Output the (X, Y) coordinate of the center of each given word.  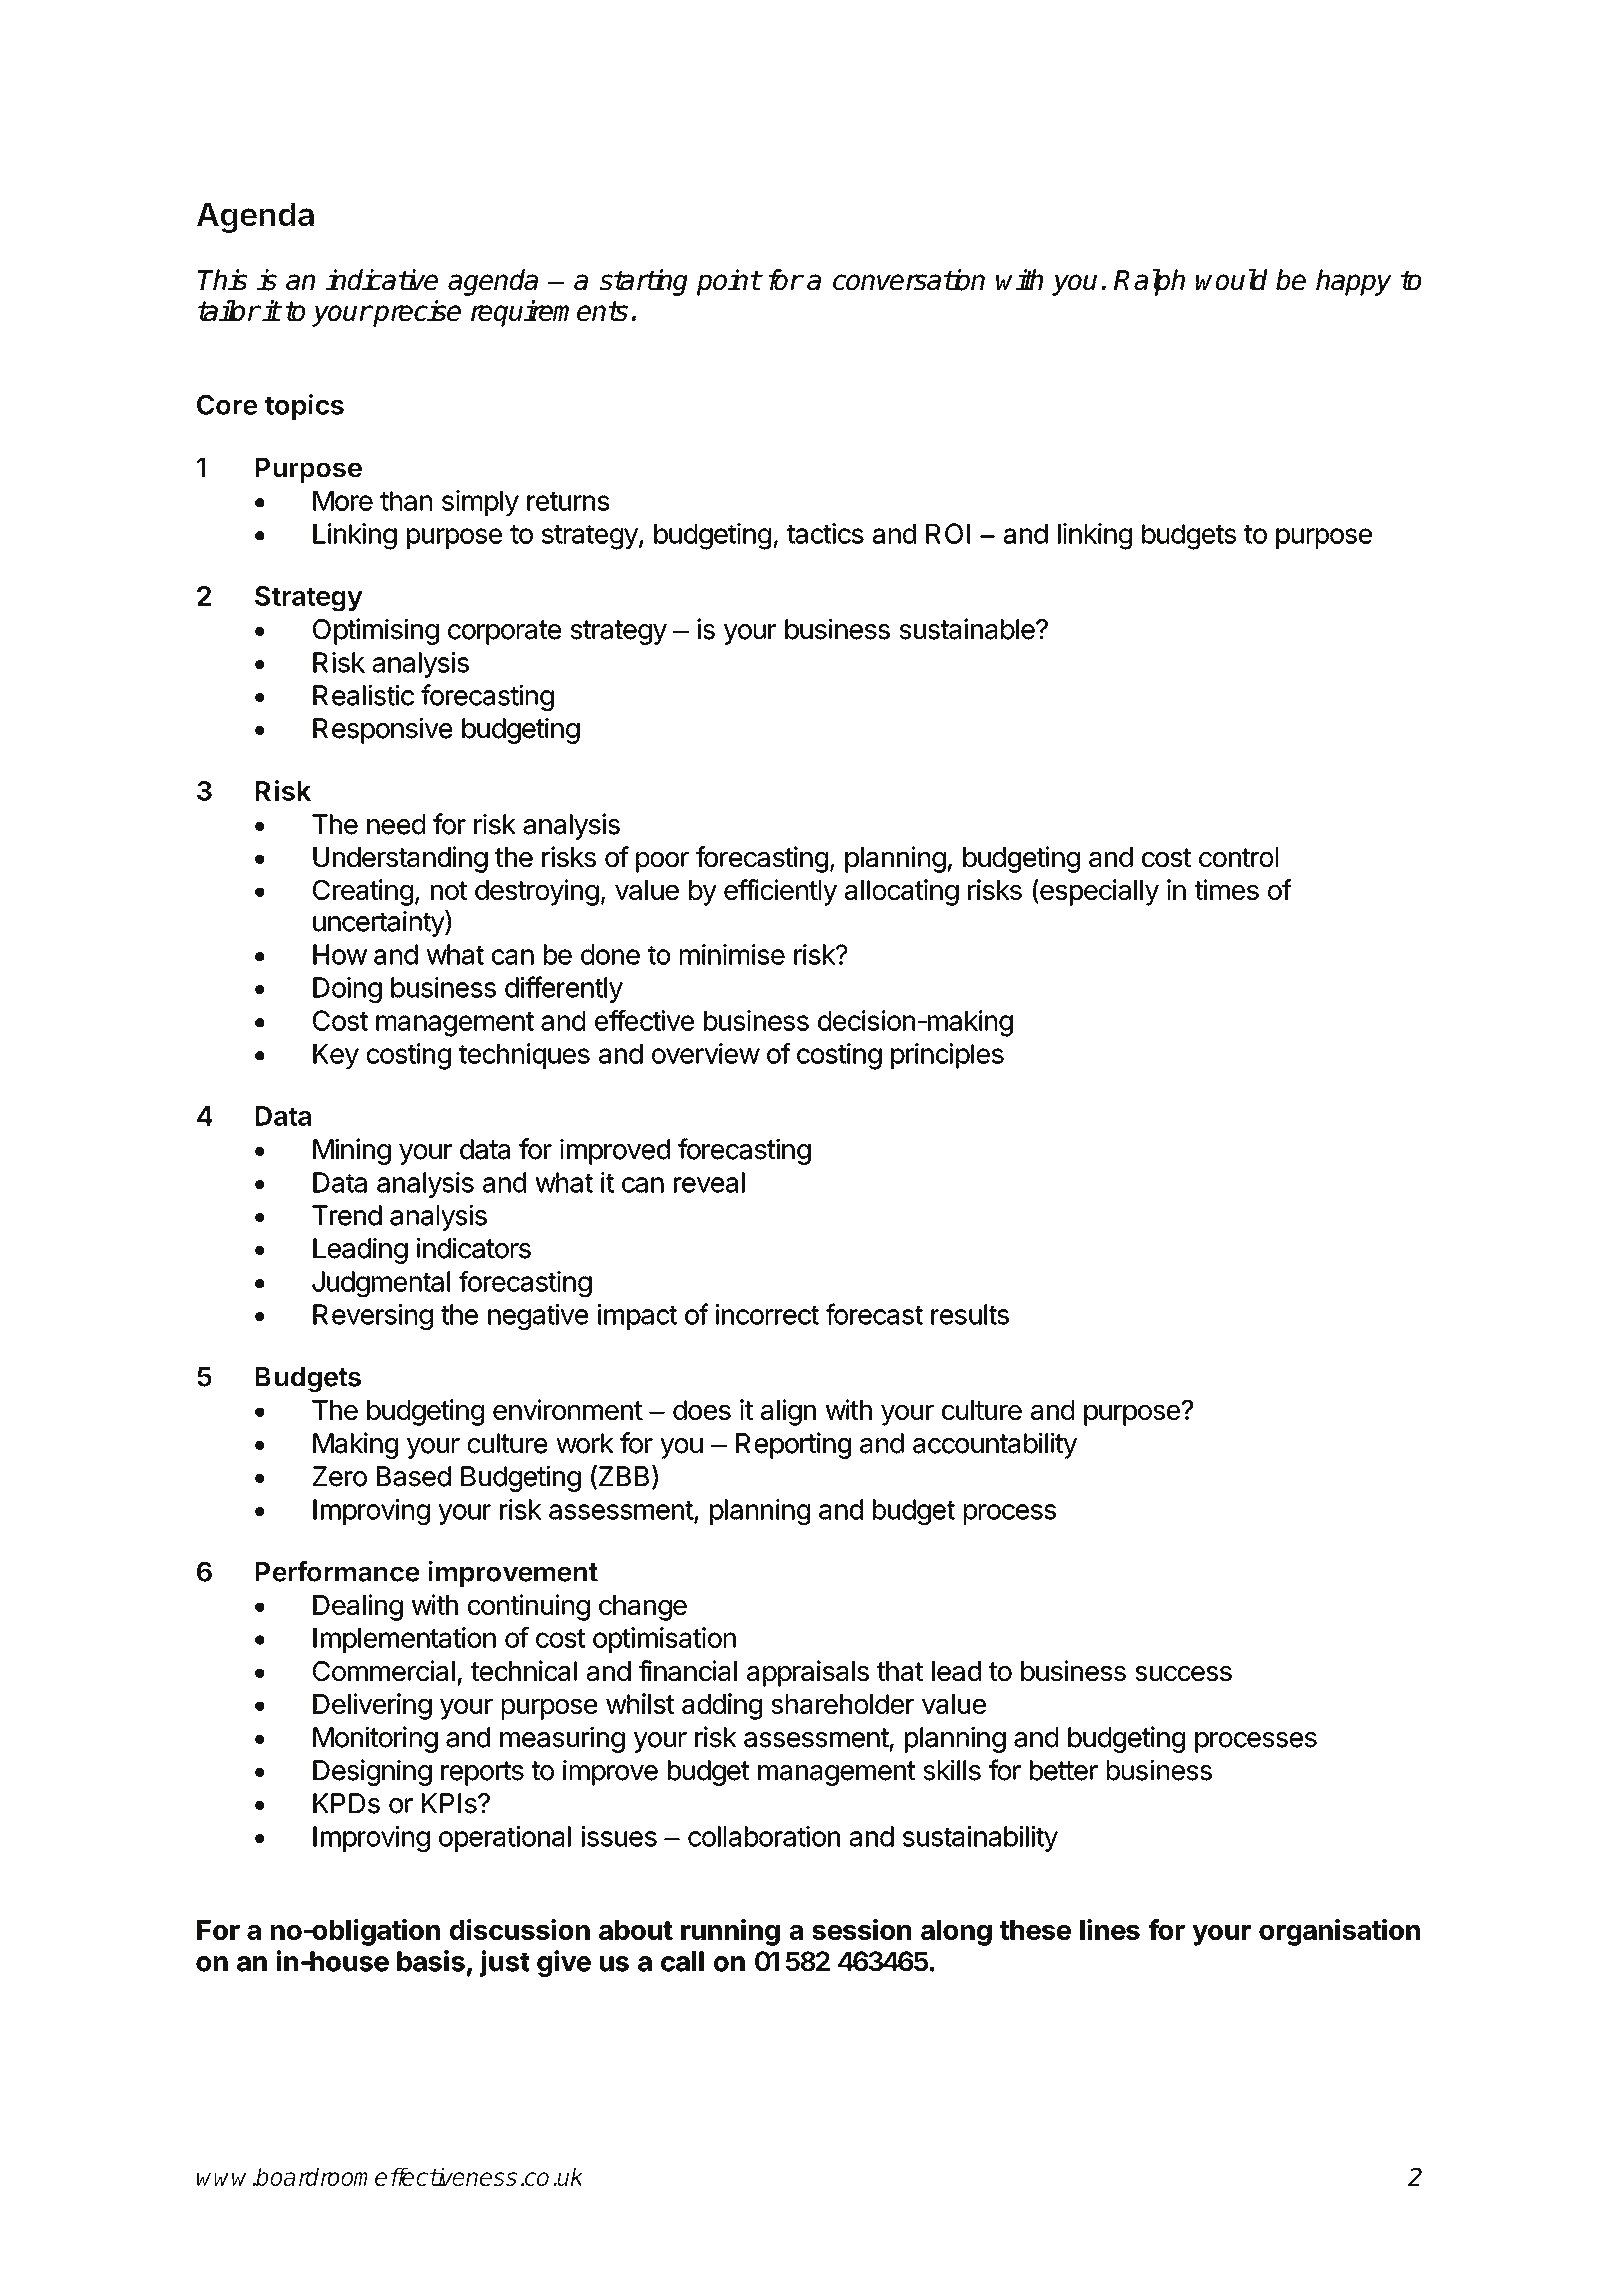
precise (416, 313)
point (728, 282)
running (730, 1932)
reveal (709, 1182)
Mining (352, 1151)
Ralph (1149, 282)
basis (431, 1961)
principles (947, 1056)
